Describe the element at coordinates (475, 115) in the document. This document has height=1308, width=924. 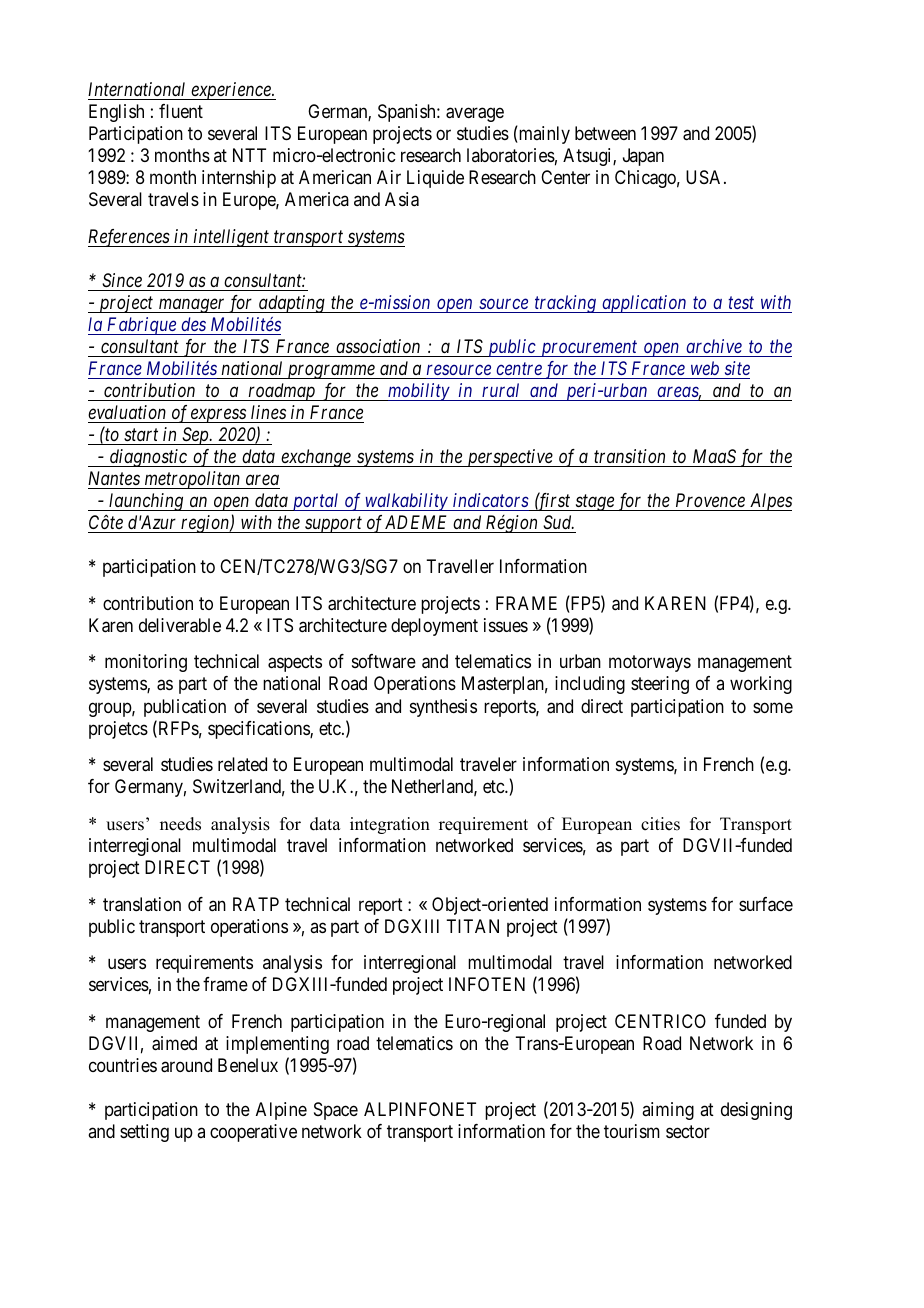
I see `average` at that location.
